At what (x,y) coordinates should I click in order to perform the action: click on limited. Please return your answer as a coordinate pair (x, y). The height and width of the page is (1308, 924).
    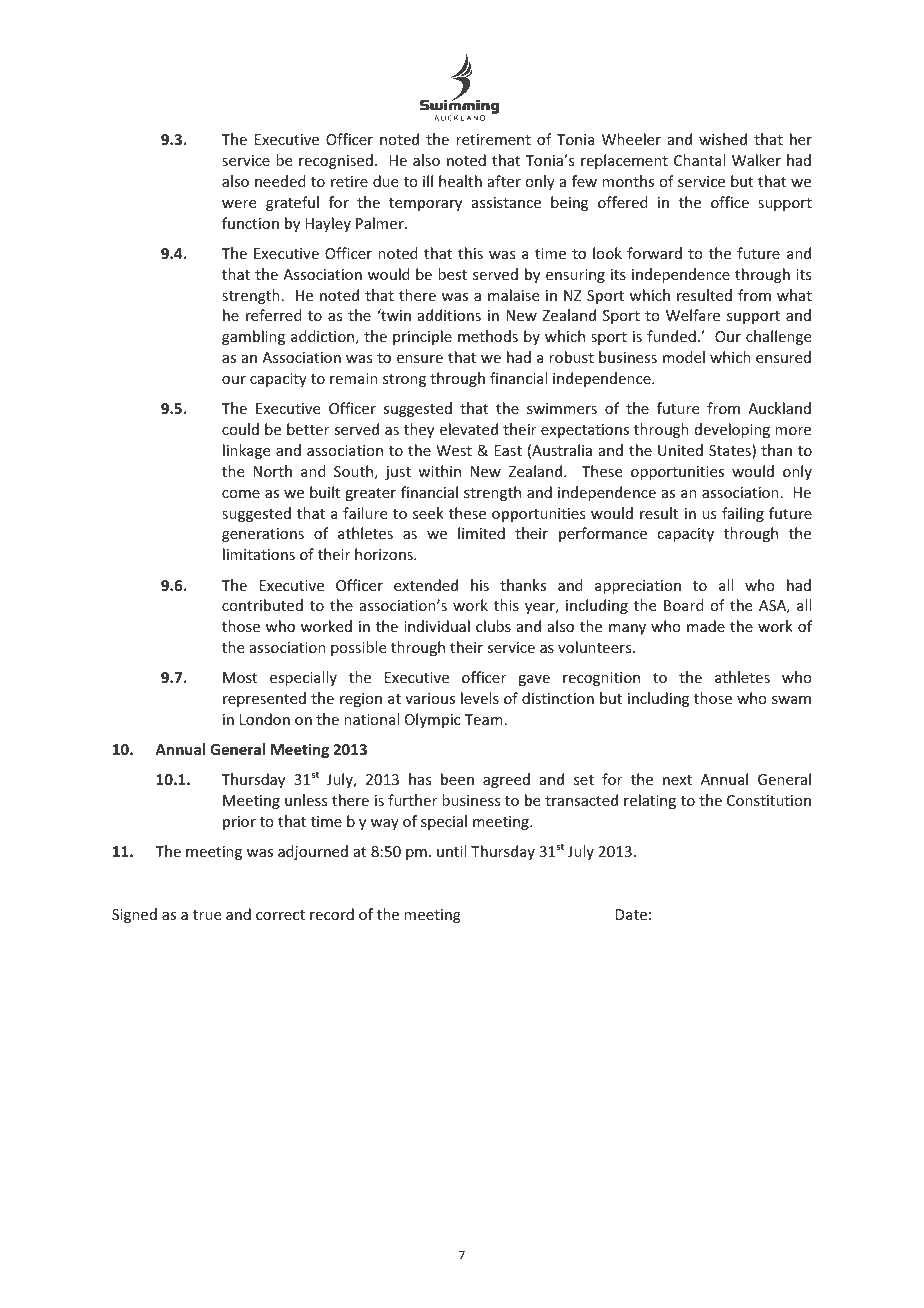
    Looking at the image, I should click on (481, 533).
